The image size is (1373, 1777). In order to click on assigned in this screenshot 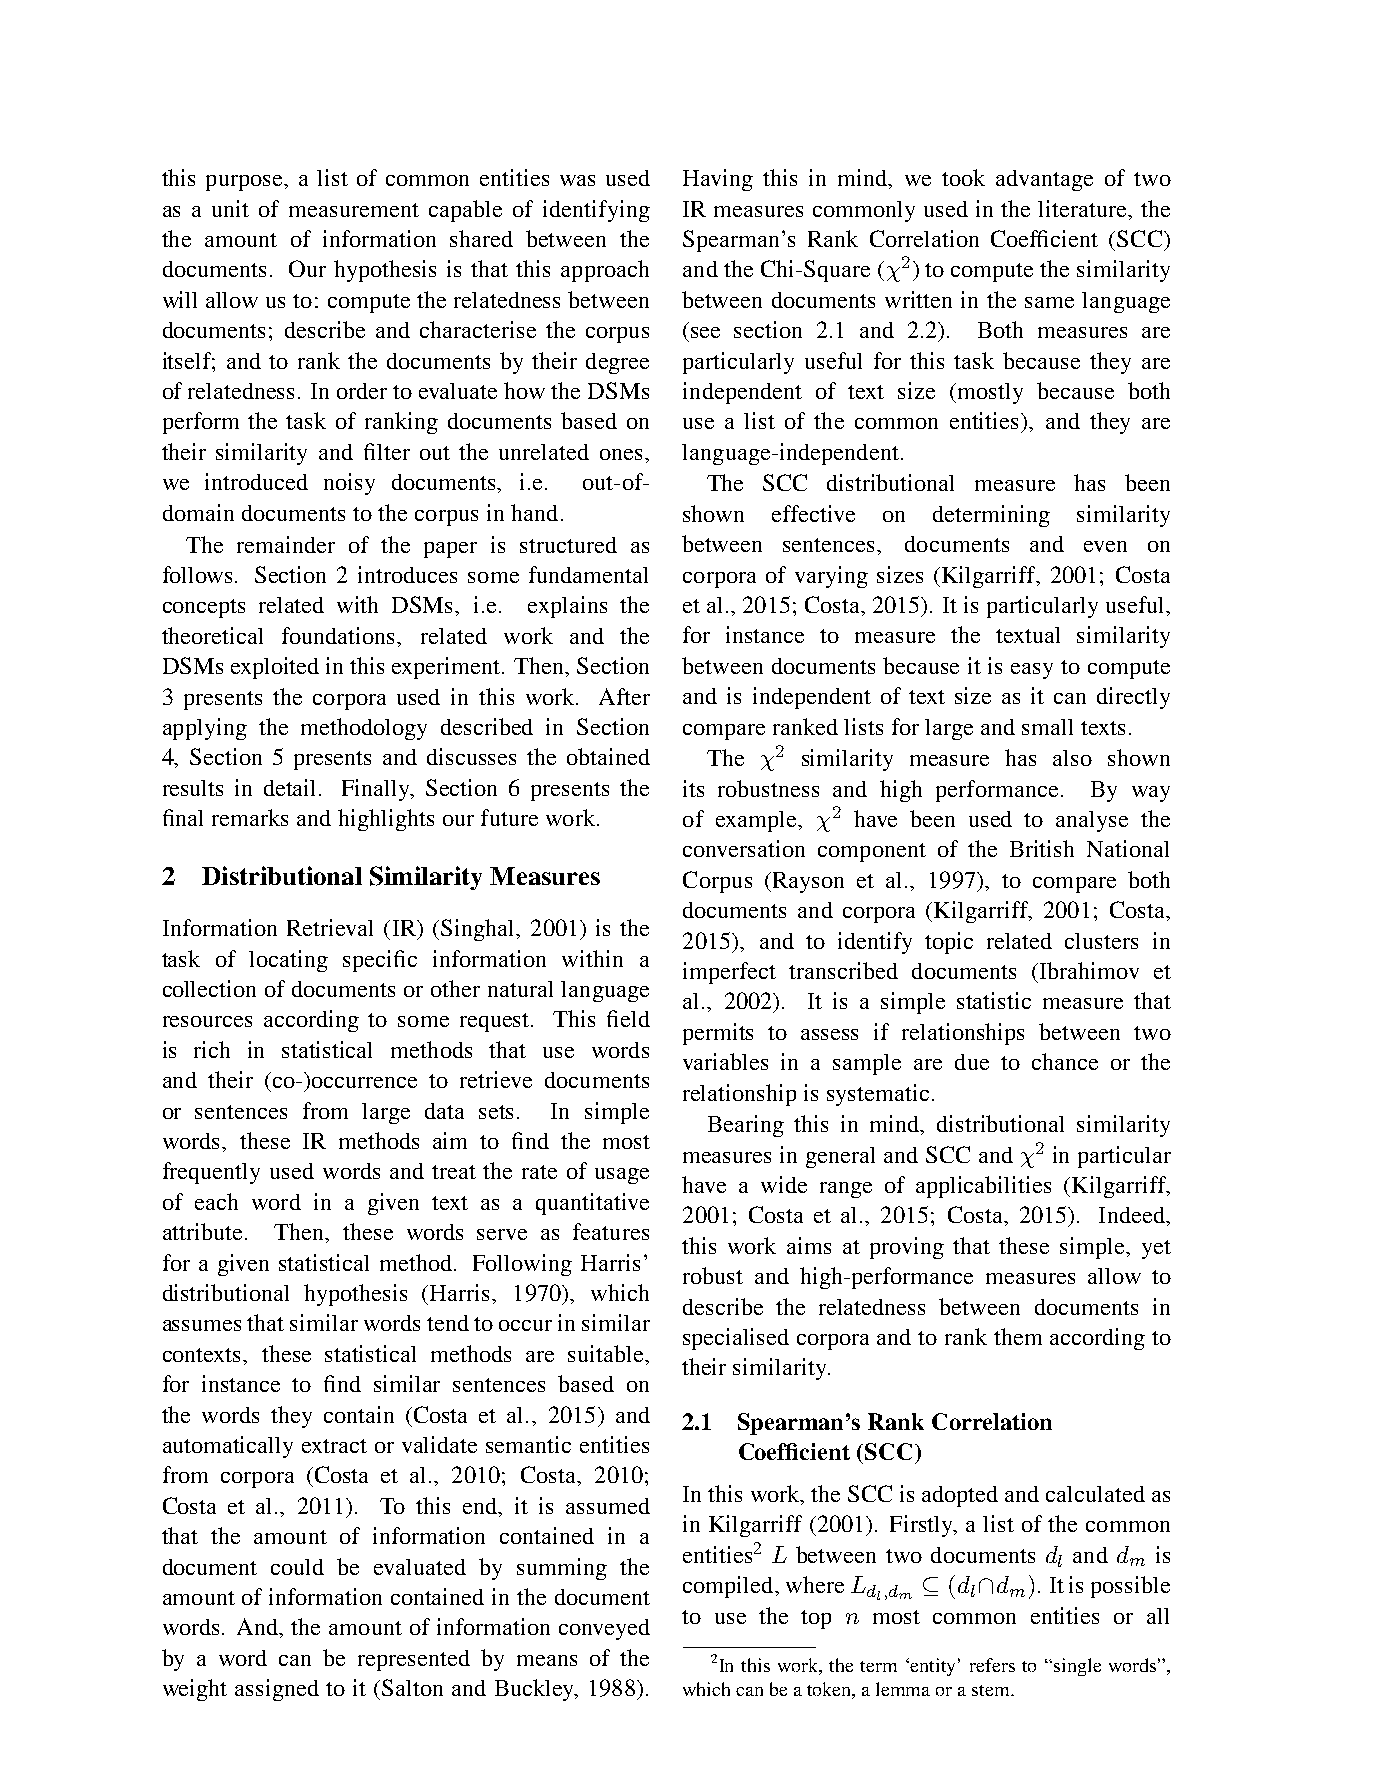, I will do `click(277, 1690)`.
